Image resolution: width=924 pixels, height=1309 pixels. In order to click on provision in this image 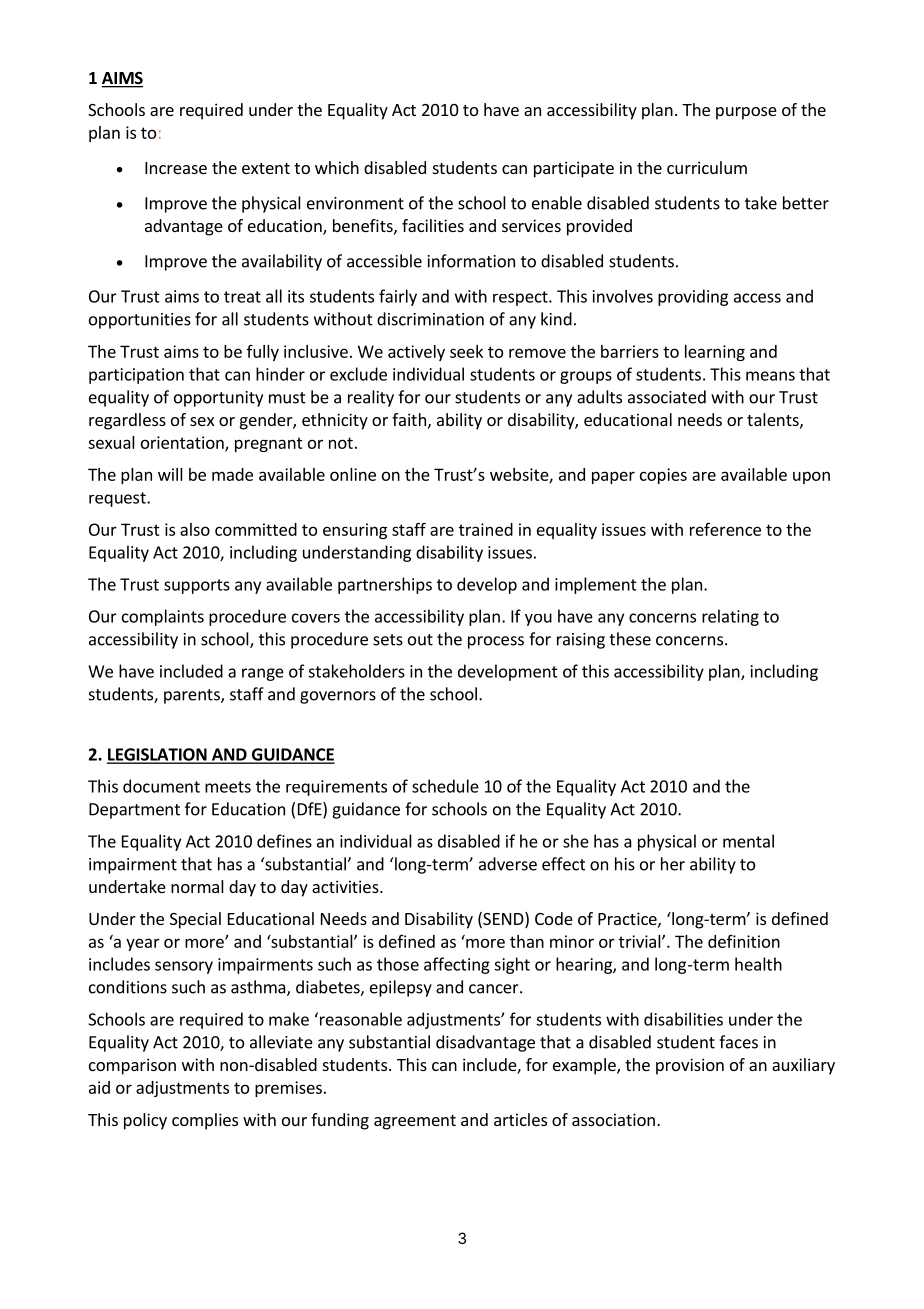, I will do `click(690, 1066)`.
